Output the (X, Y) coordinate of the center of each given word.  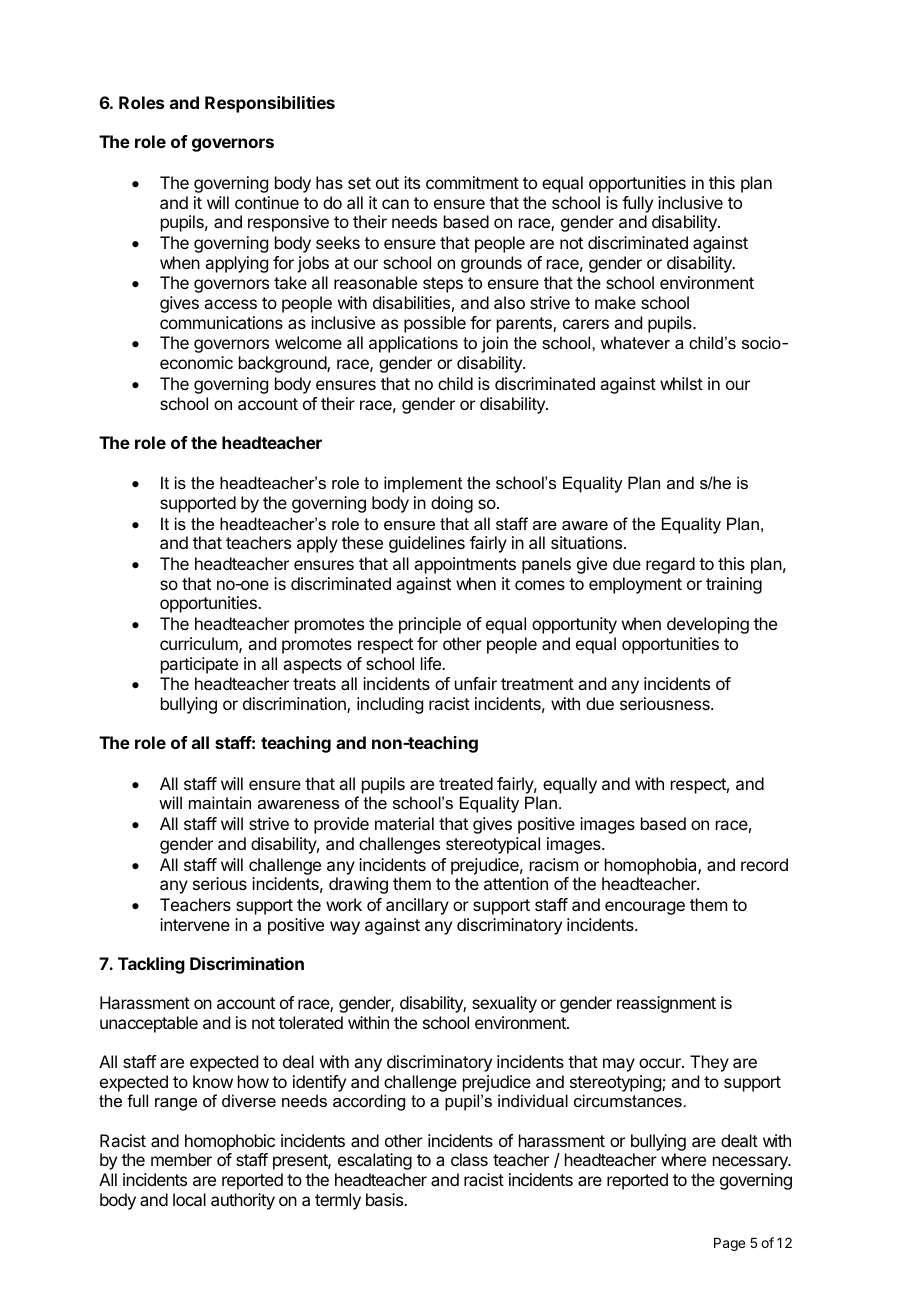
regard (670, 565)
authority (243, 1201)
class (469, 1159)
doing (452, 504)
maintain (220, 802)
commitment (472, 182)
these (362, 542)
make (615, 302)
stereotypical (493, 845)
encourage (645, 908)
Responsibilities (270, 104)
